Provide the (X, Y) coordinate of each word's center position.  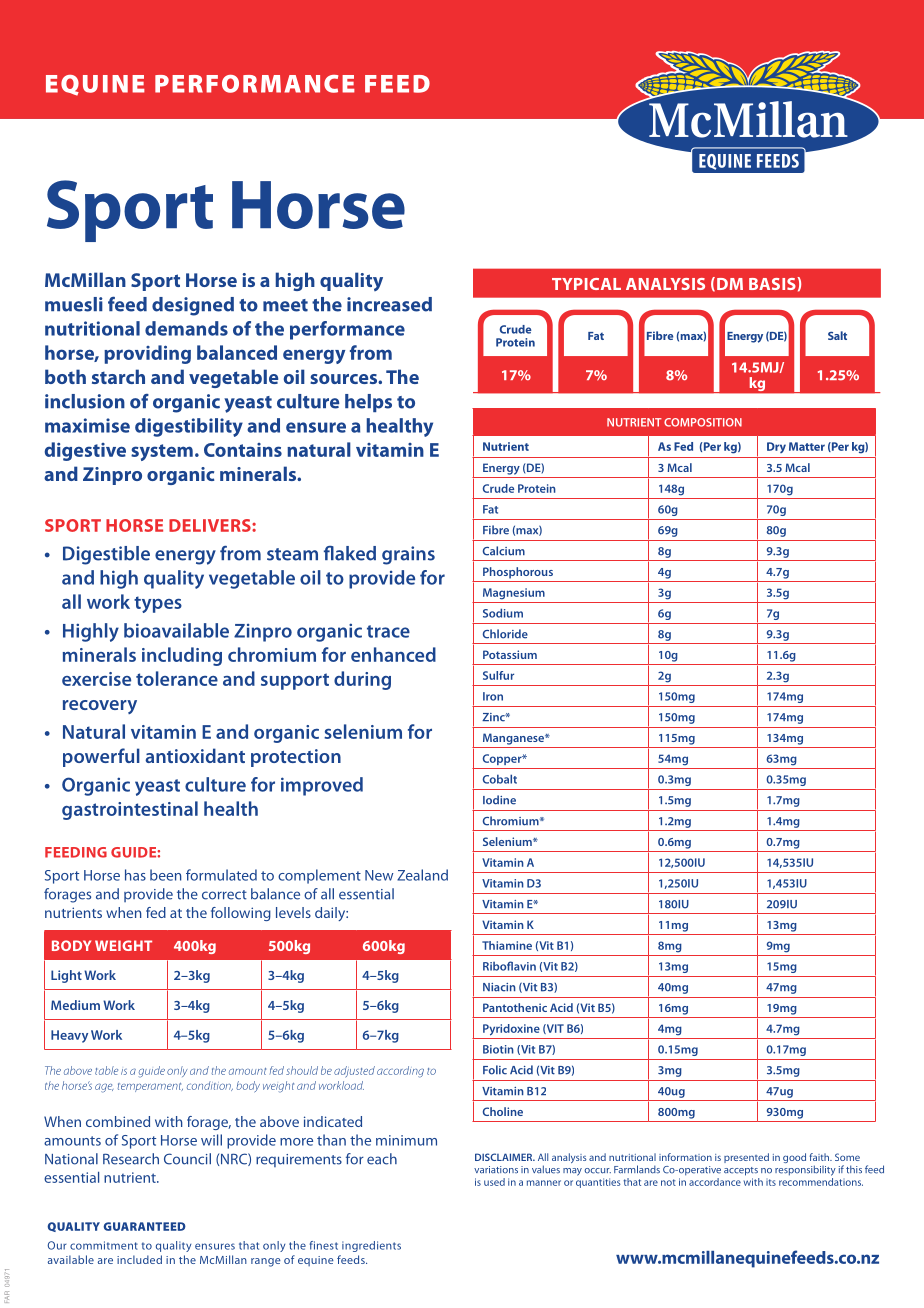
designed (193, 306)
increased (389, 304)
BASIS (773, 283)
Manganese (514, 739)
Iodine (499, 800)
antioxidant (195, 755)
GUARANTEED (144, 1226)
